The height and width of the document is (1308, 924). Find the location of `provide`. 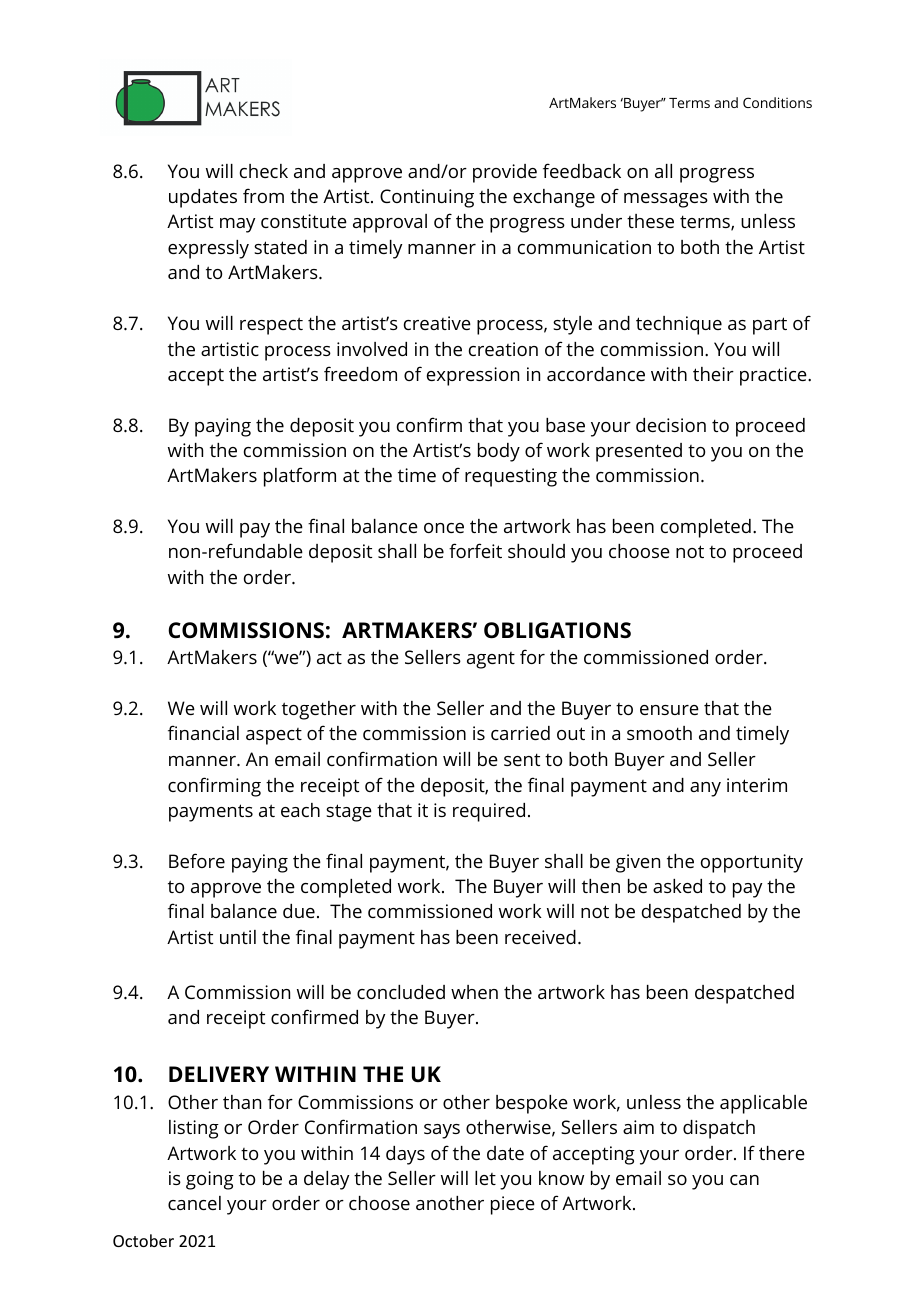

provide is located at coordinates (505, 173).
